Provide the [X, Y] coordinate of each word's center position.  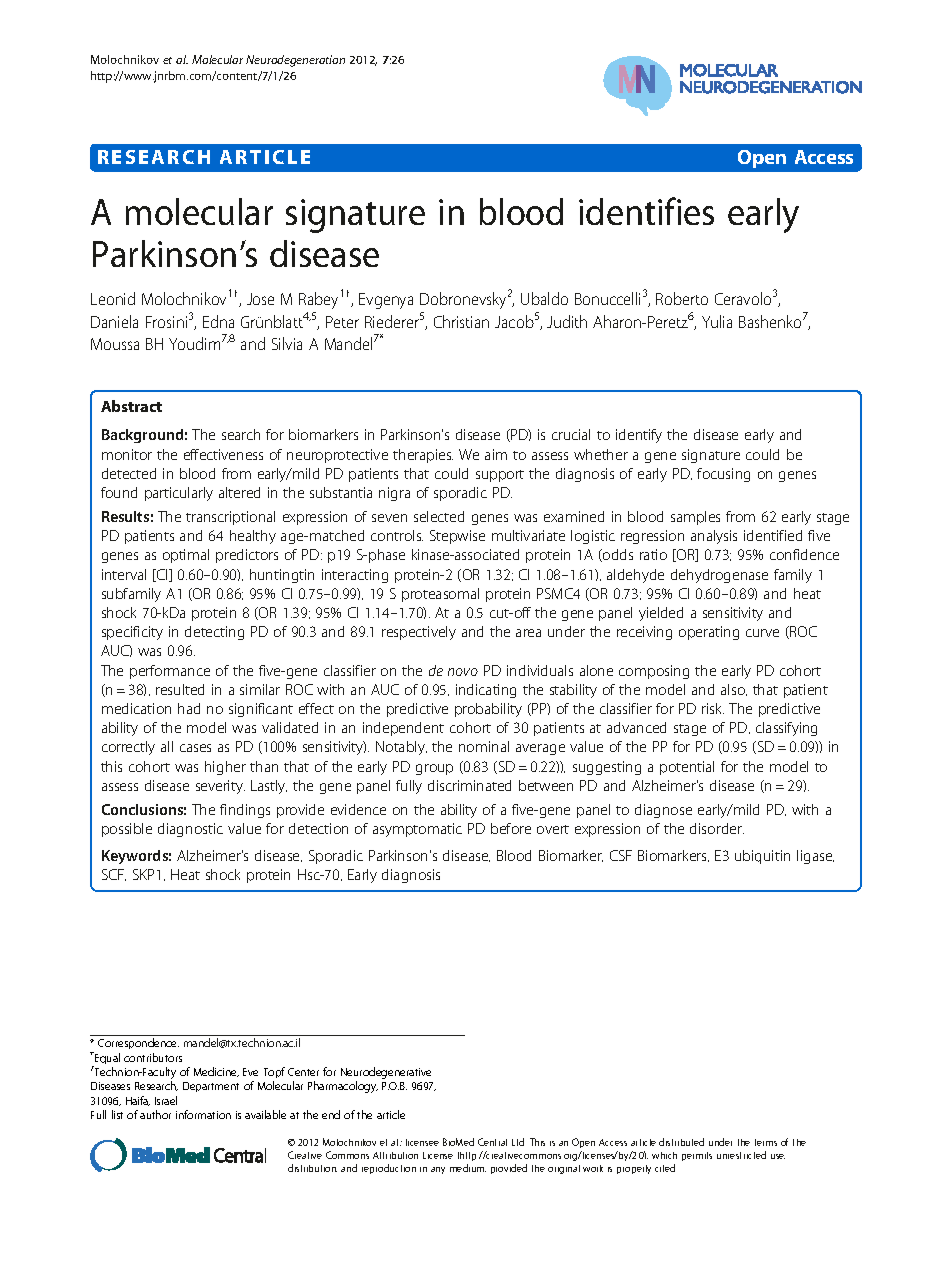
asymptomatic [417, 830]
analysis [714, 537]
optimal [186, 556]
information [203, 1114]
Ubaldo [544, 298]
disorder [717, 828]
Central [492, 1142]
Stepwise [457, 537]
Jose [260, 299]
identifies [646, 211]
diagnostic [190, 830]
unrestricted [741, 1155]
